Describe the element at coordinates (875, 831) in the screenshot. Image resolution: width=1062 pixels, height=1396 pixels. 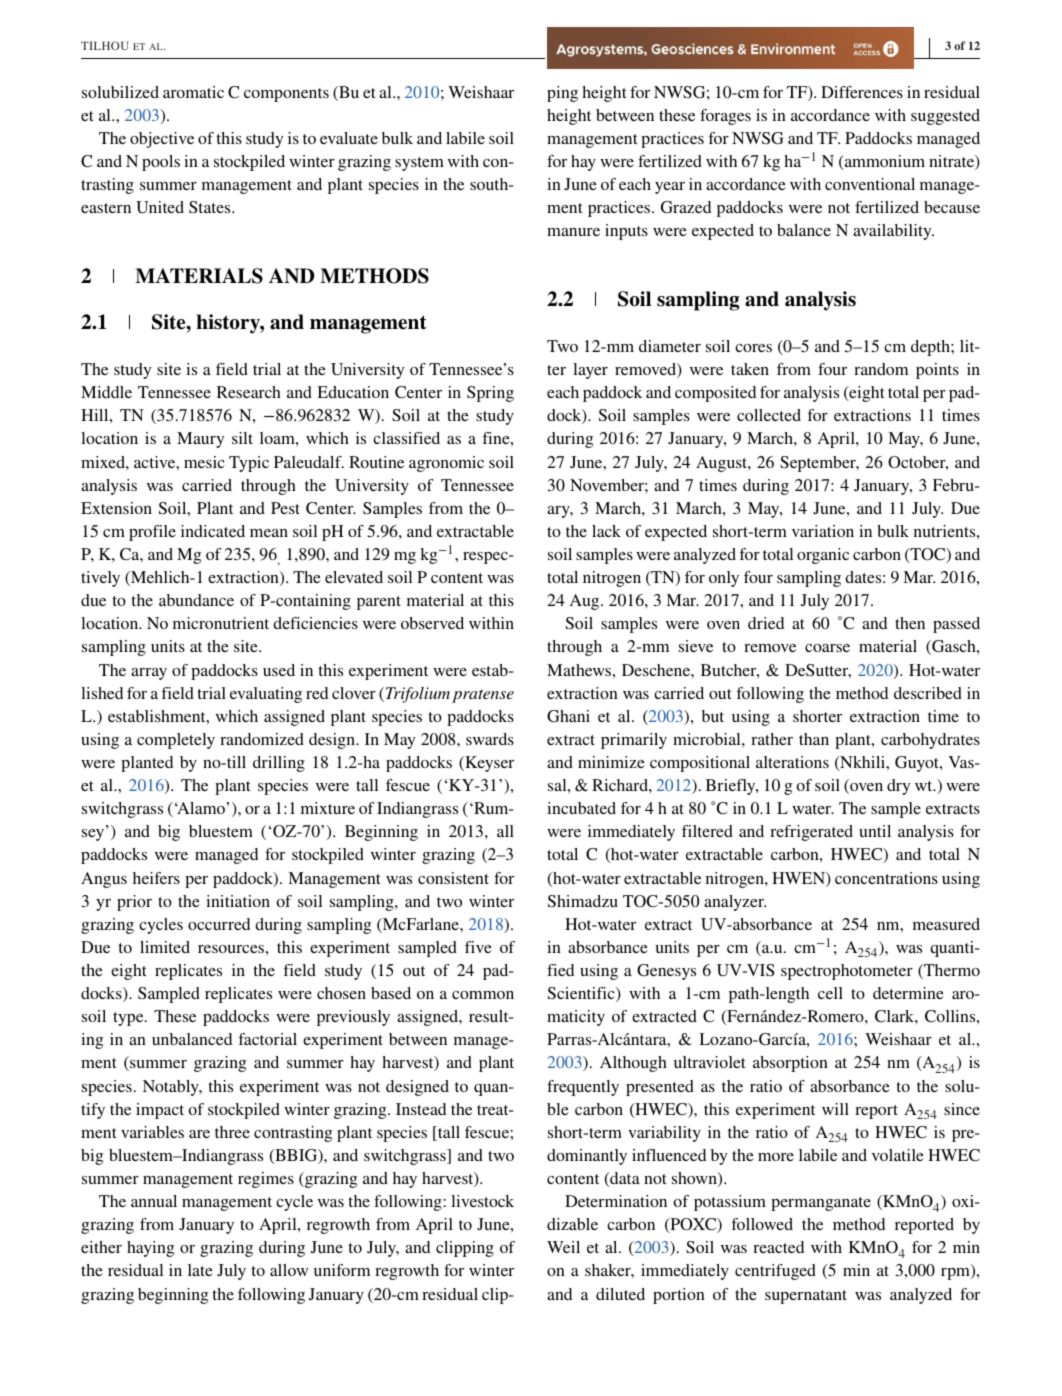
I see `until` at that location.
